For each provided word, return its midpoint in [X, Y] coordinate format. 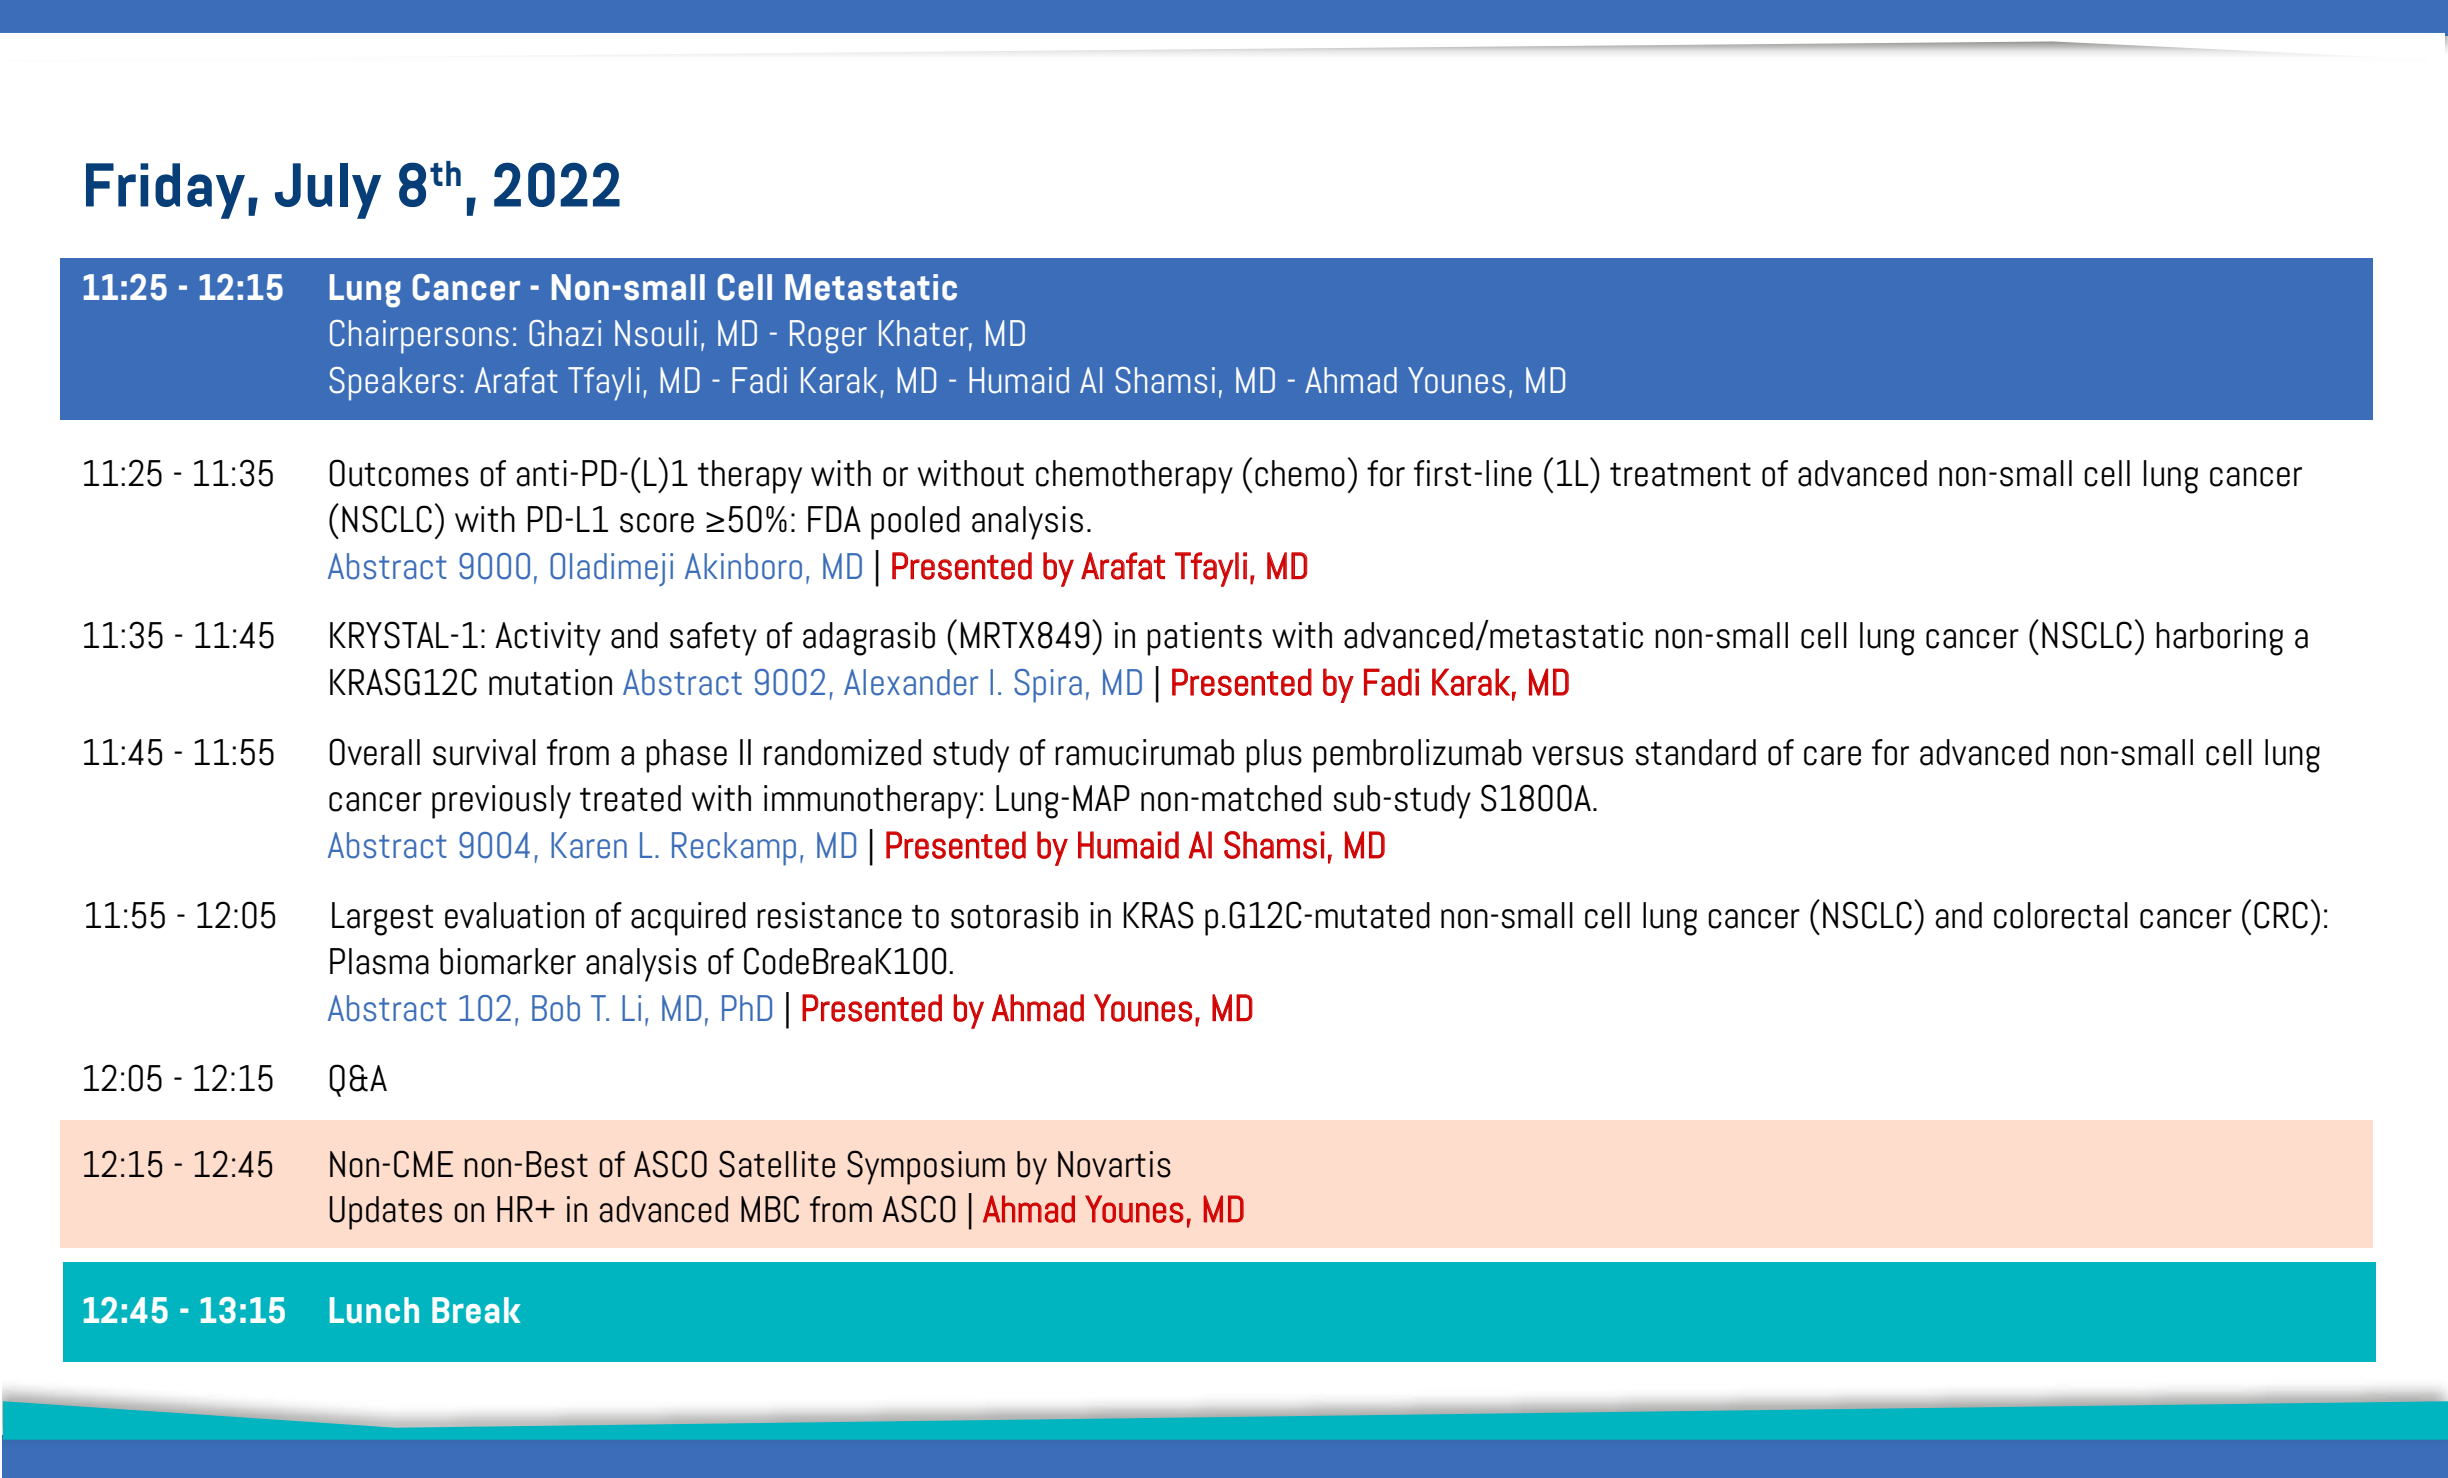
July [328, 191]
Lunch [374, 1310]
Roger [828, 337]
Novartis [1114, 1164]
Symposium [926, 1167]
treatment [1680, 475]
